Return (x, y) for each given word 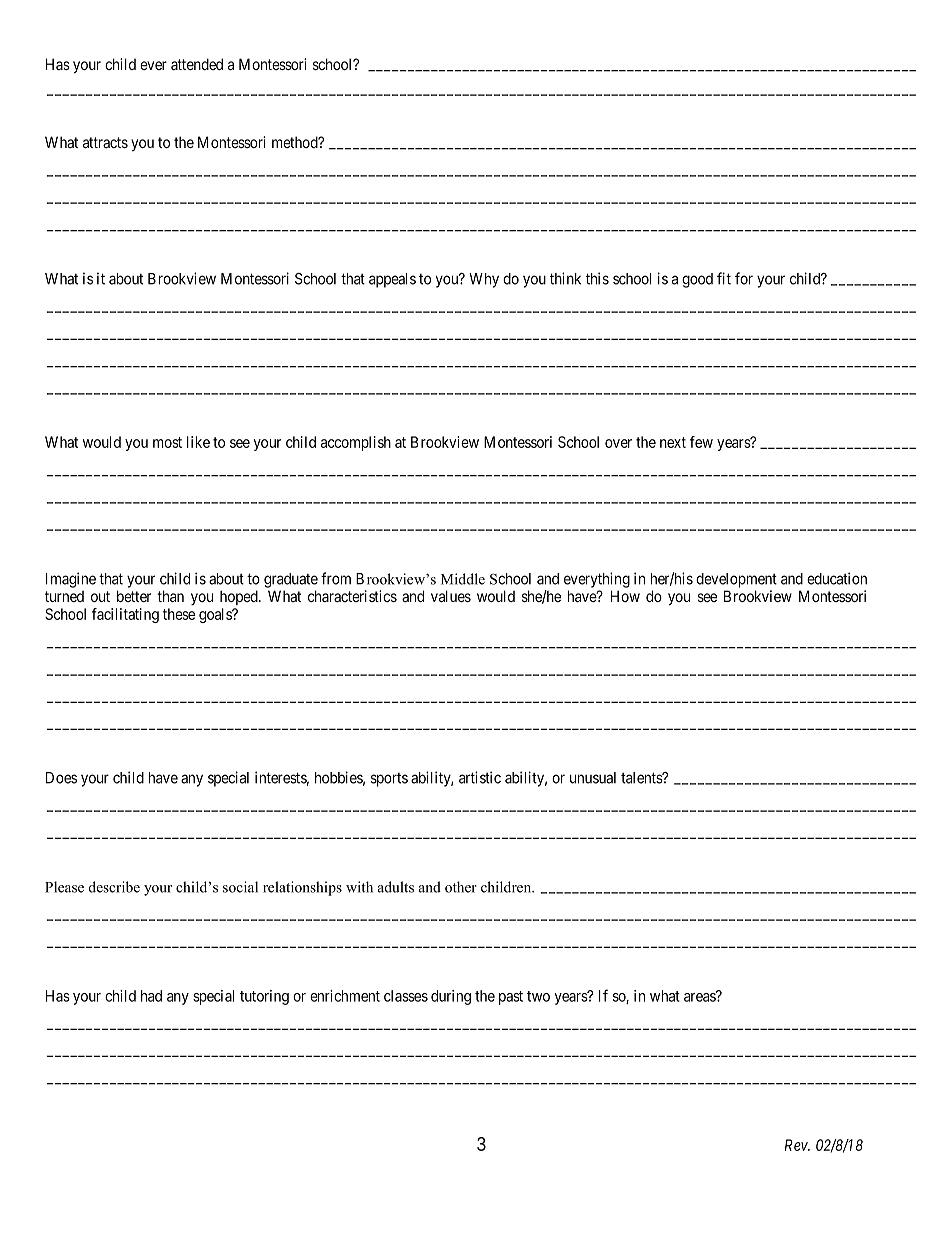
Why (484, 280)
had (151, 996)
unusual (593, 778)
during (451, 997)
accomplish (356, 443)
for (744, 278)
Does (61, 778)
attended (197, 64)
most (167, 442)
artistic (480, 777)
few (701, 442)
